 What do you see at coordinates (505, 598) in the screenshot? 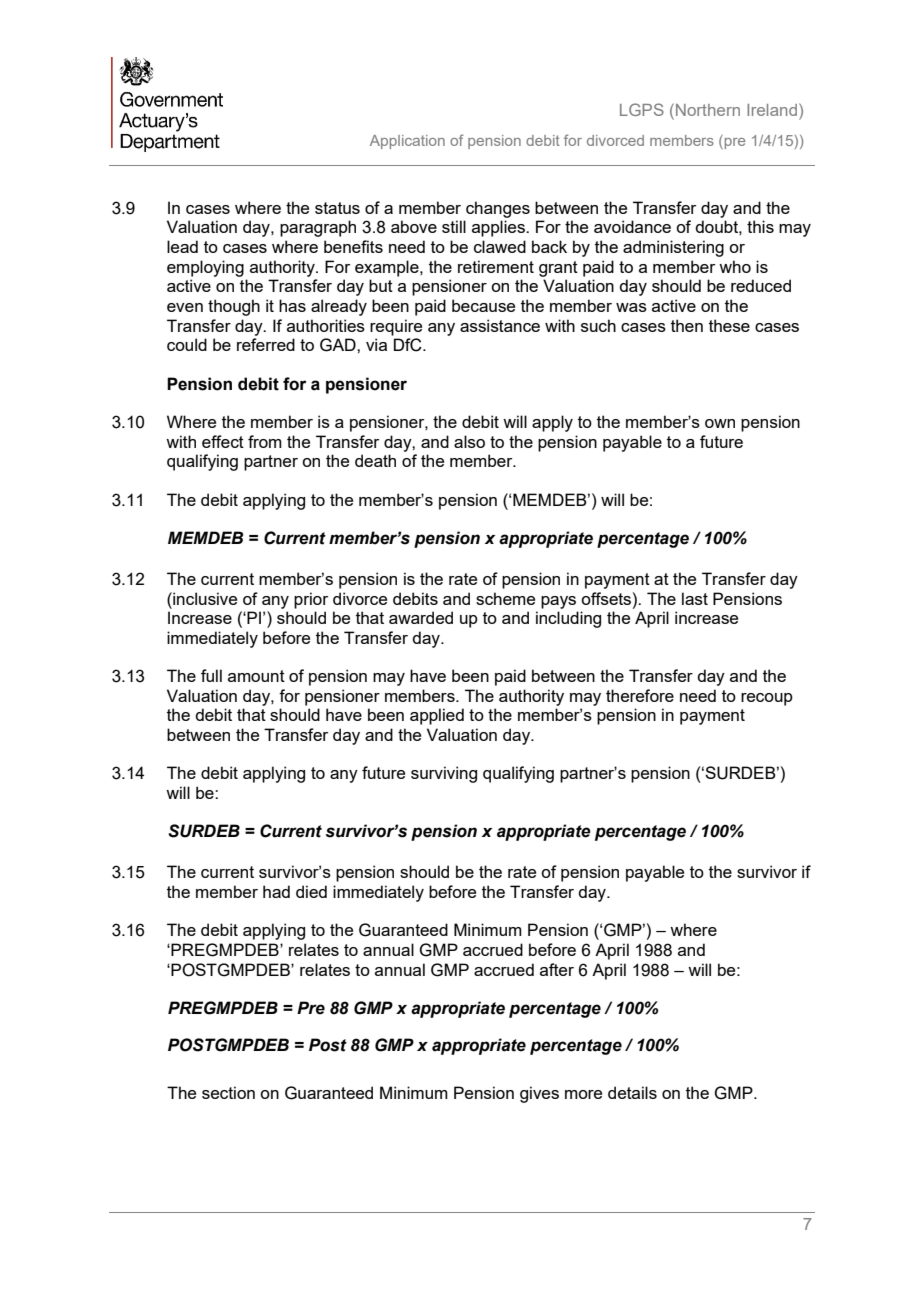
I see `scheme` at bounding box center [505, 598].
